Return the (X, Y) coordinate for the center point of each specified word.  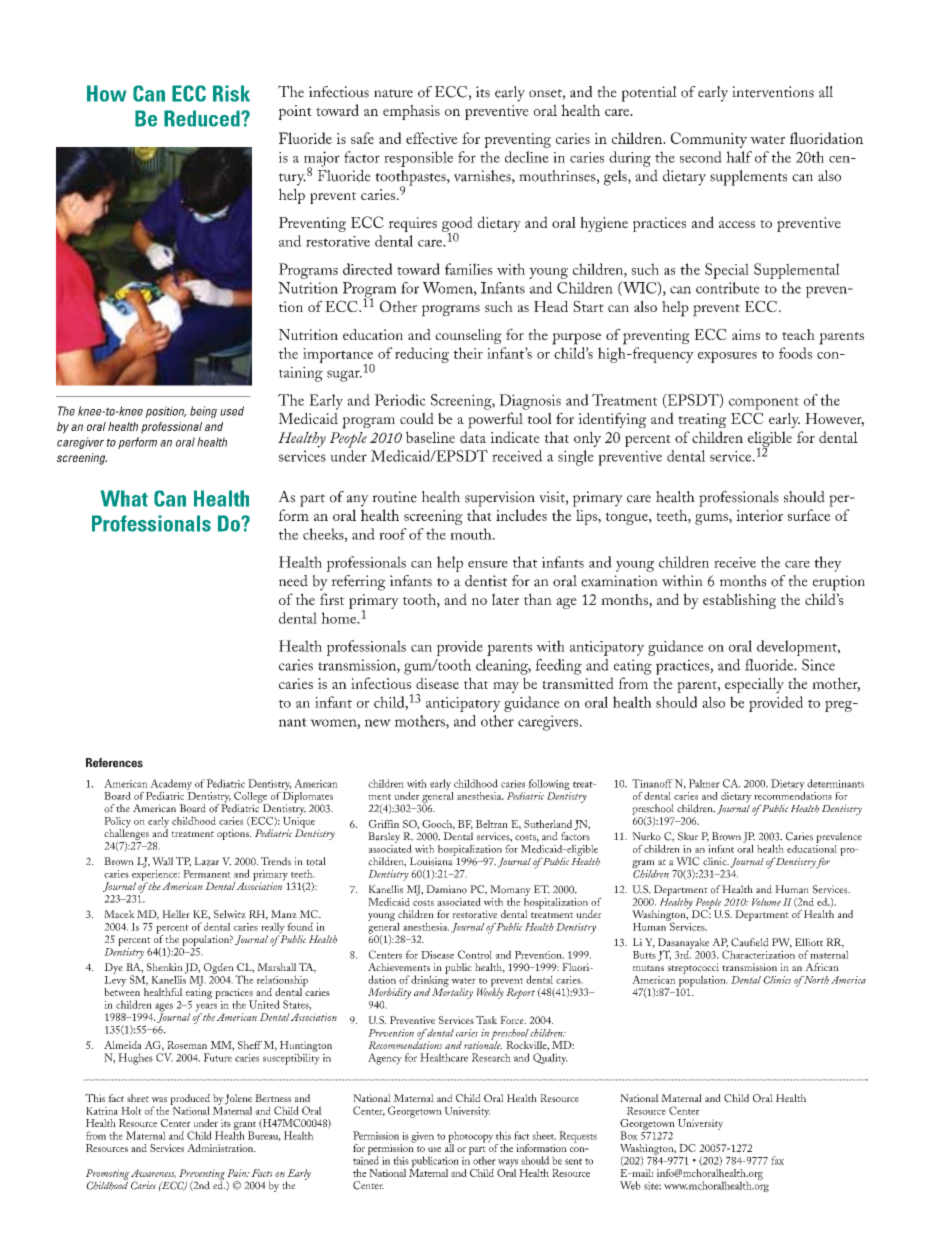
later (505, 599)
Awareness (153, 1173)
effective (432, 138)
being (203, 412)
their (468, 353)
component (764, 403)
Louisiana (432, 860)
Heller (176, 914)
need (293, 581)
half (739, 157)
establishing (739, 601)
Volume (766, 902)
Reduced (203, 118)
